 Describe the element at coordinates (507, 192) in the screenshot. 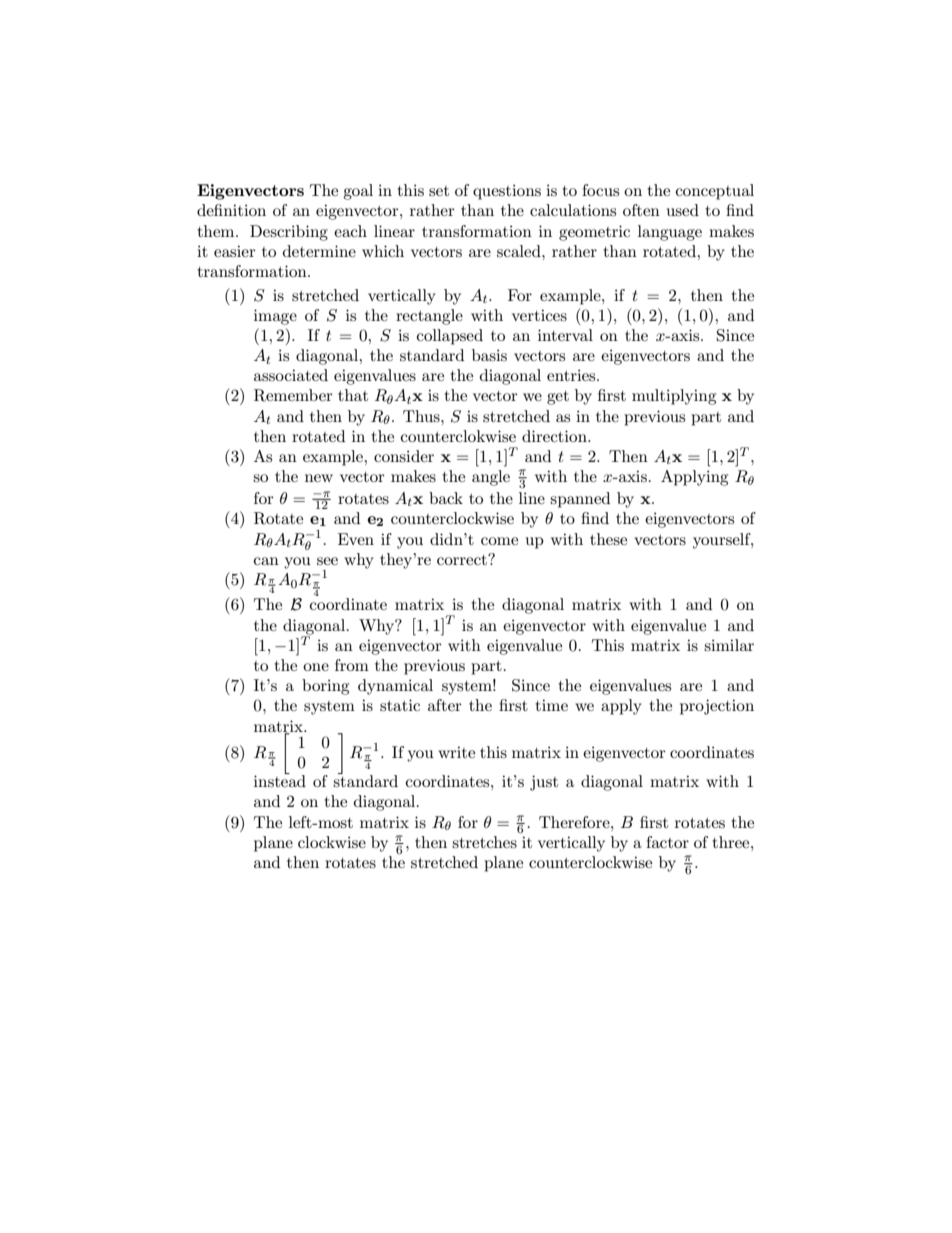

I see `questions` at that location.
